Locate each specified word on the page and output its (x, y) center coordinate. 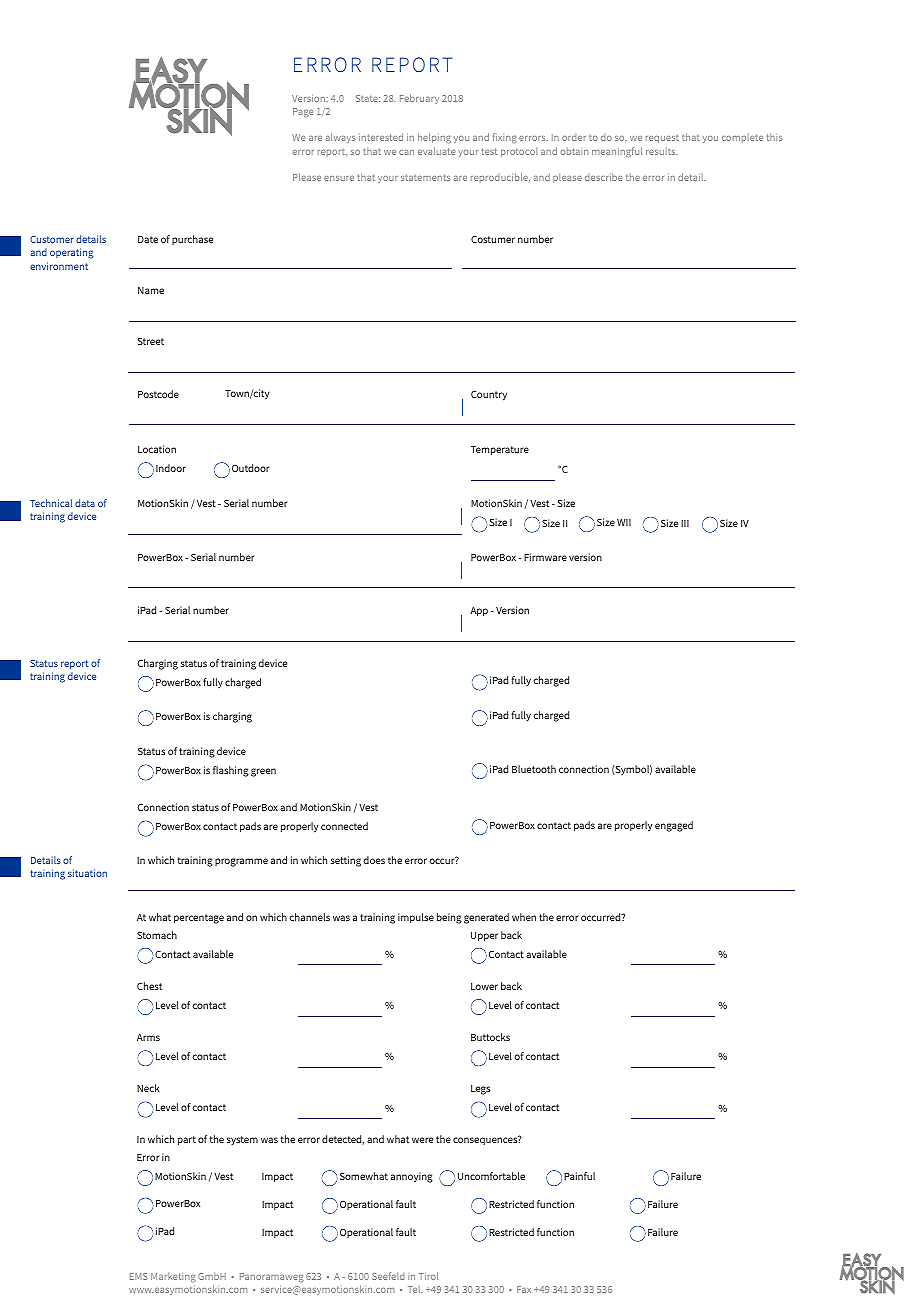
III (685, 523)
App (479, 611)
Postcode (158, 394)
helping (434, 138)
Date (148, 239)
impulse (416, 918)
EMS (139, 1276)
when (524, 917)
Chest (149, 986)
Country (489, 395)
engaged (674, 826)
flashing (231, 771)
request (662, 139)
